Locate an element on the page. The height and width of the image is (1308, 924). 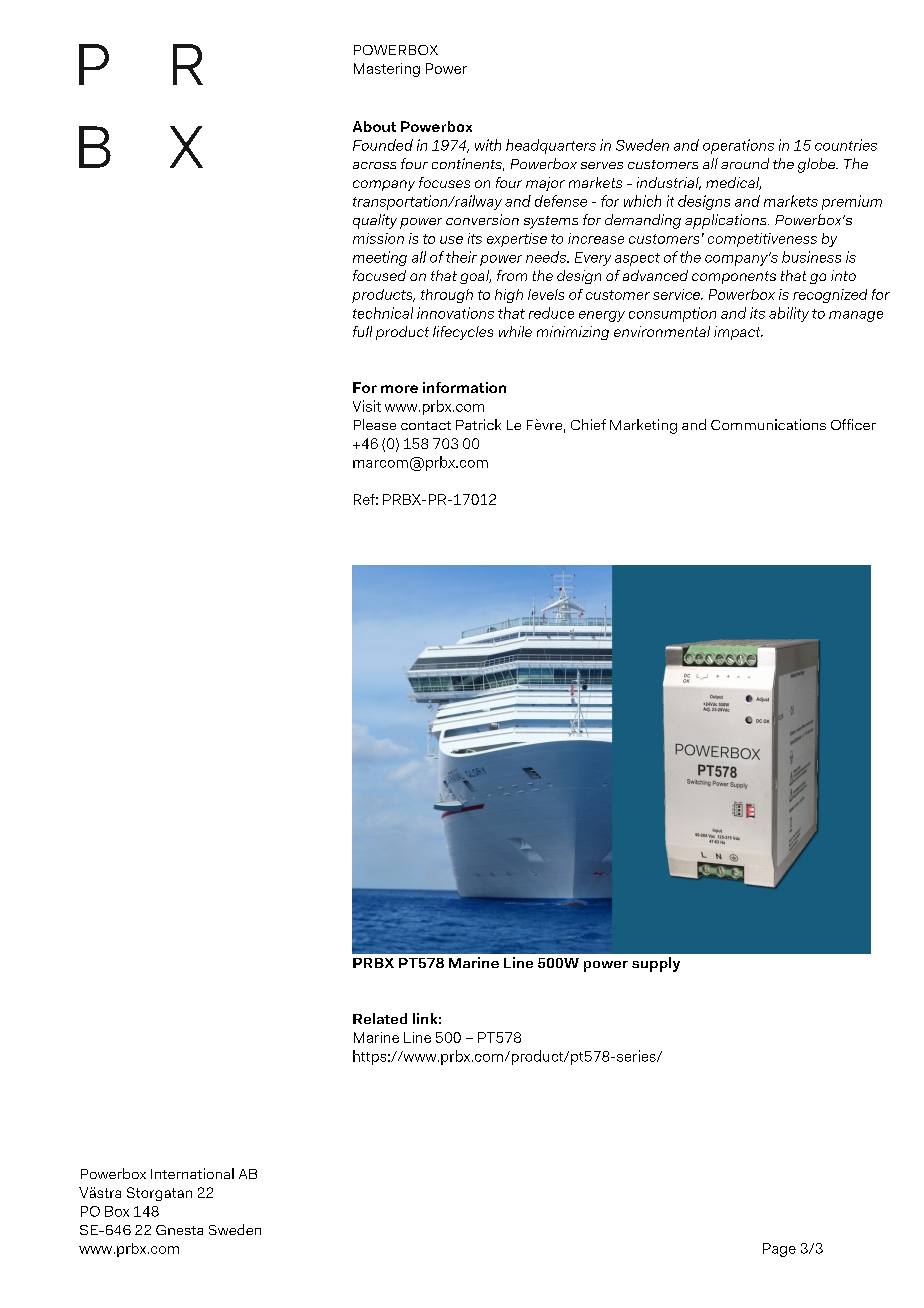
Please is located at coordinates (375, 424).
